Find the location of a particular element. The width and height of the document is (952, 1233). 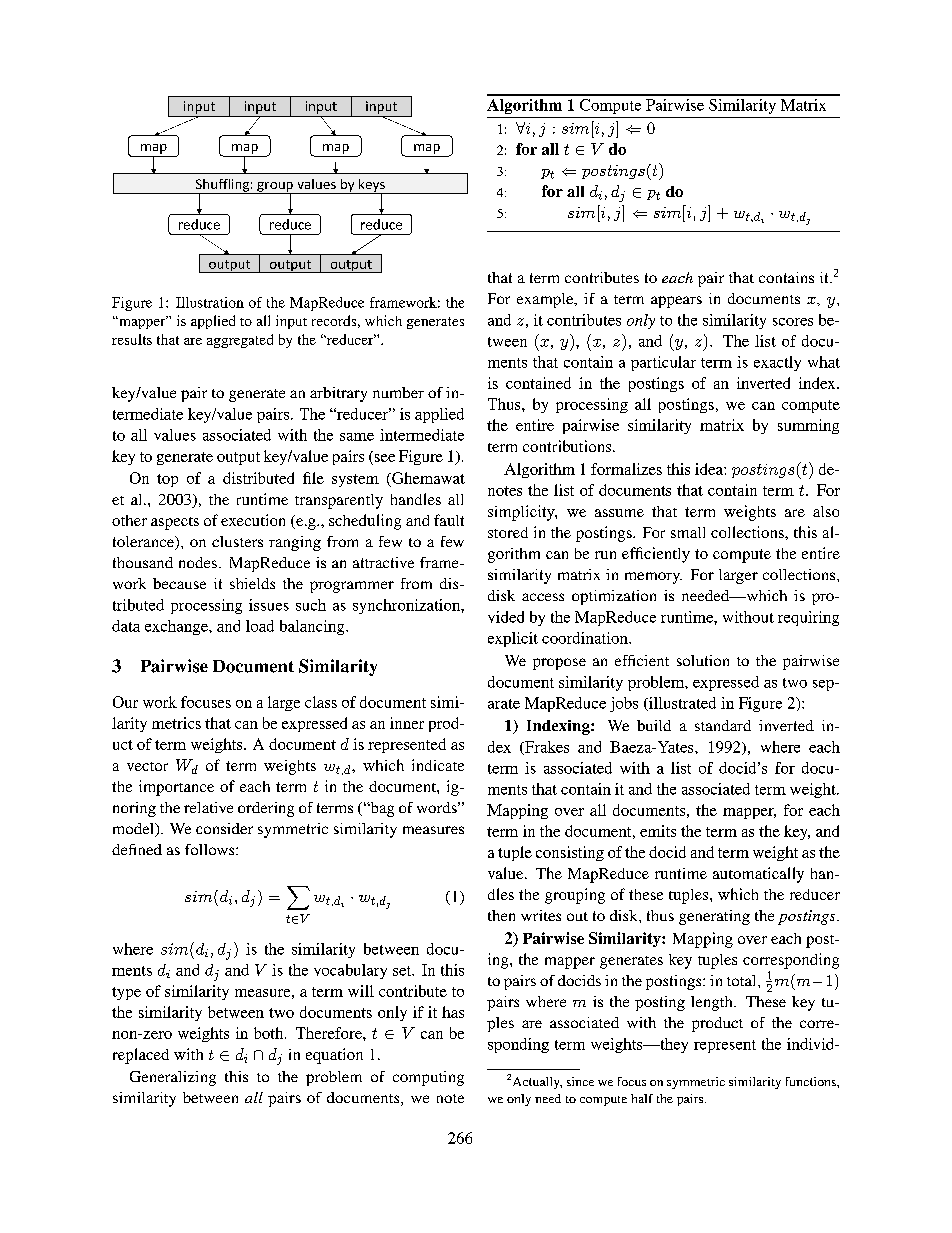

aspects is located at coordinates (175, 523).
